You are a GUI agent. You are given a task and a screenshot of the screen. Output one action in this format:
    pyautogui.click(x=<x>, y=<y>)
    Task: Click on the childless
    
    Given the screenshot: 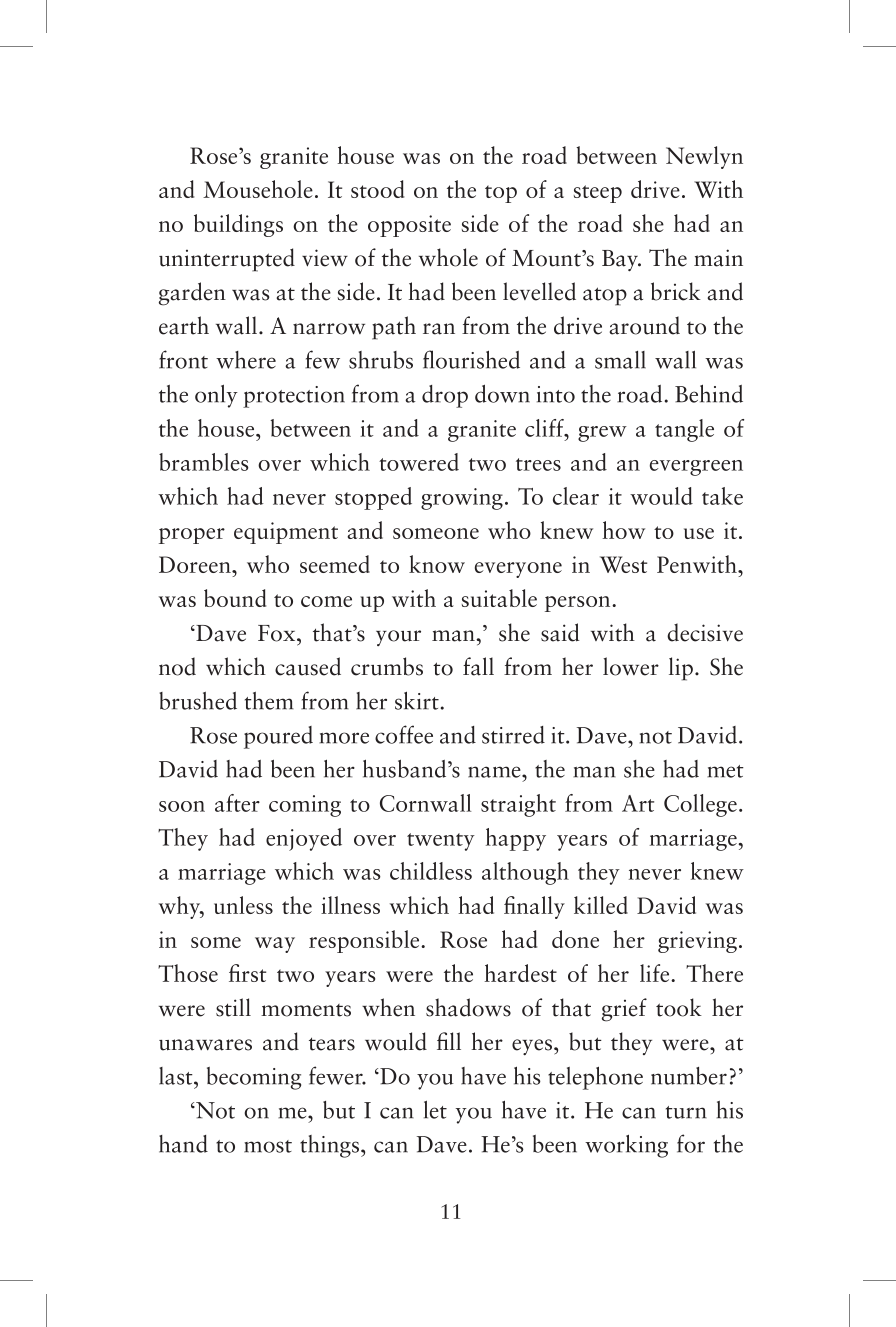 What is the action you would take?
    pyautogui.click(x=431, y=871)
